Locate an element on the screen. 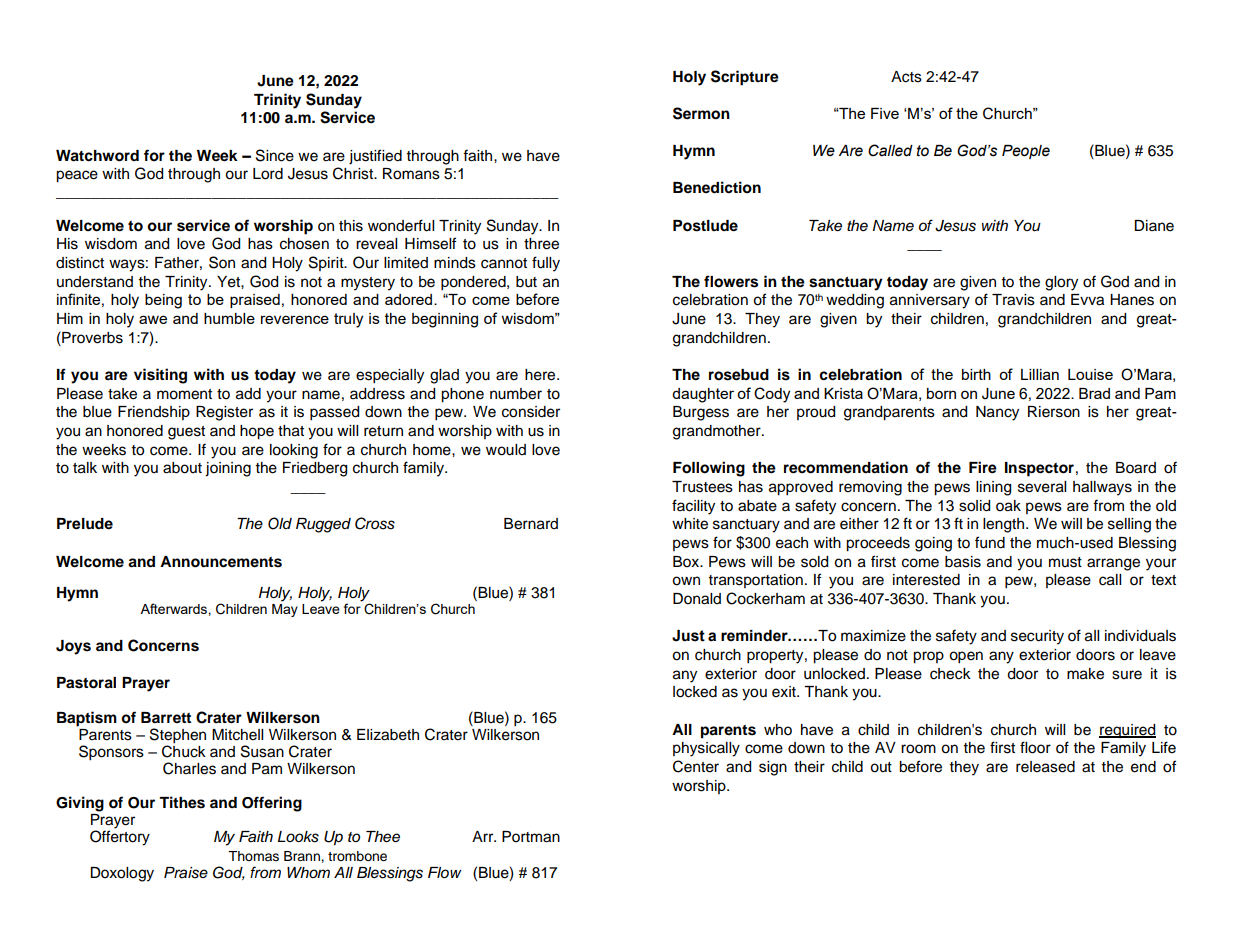 The width and height of the screenshot is (1233, 952). Thomas is located at coordinates (253, 856).
